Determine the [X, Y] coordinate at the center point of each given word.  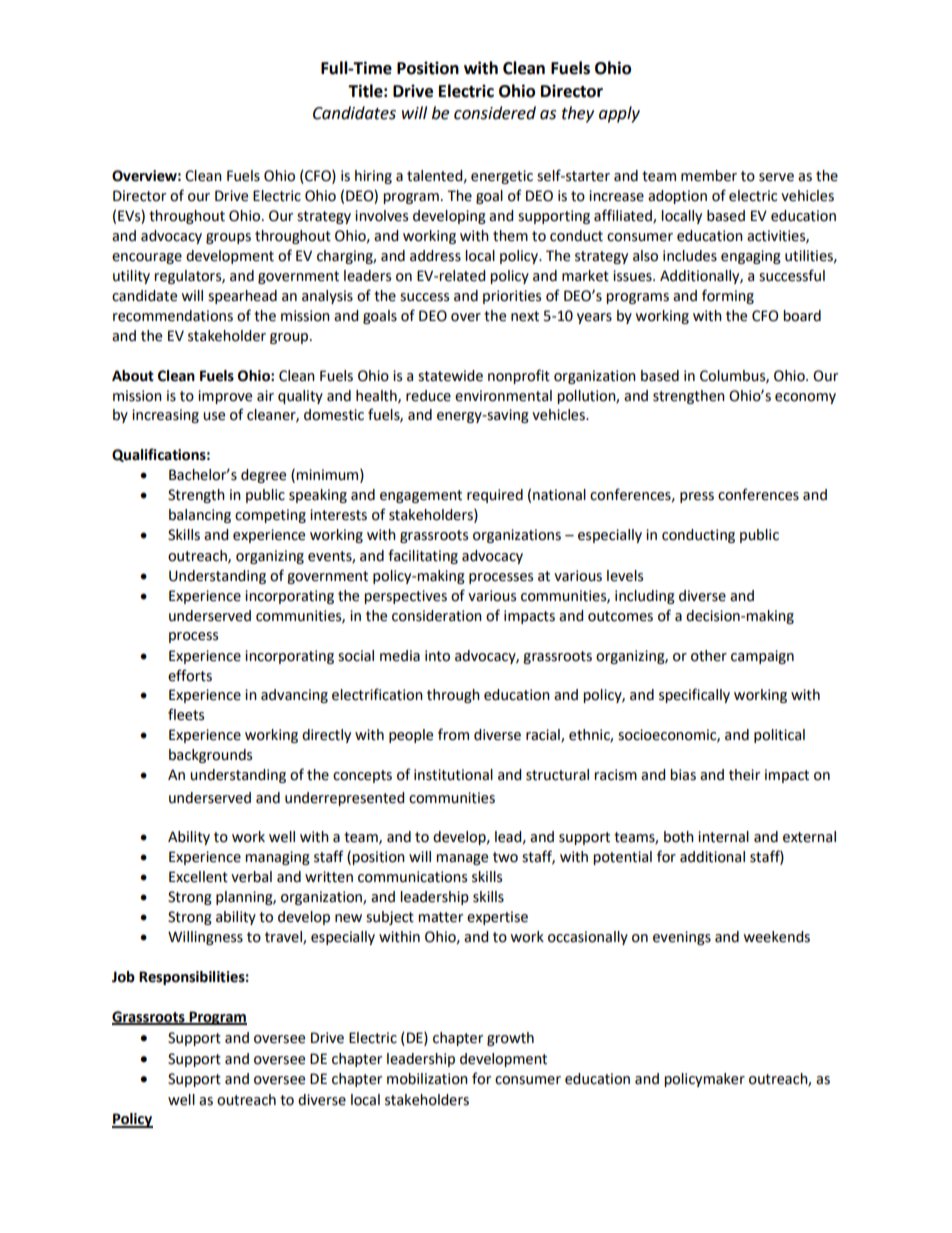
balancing [200, 516]
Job [123, 977]
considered [495, 113]
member [709, 176]
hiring [373, 177]
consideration [437, 616]
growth [510, 1039]
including [645, 597]
